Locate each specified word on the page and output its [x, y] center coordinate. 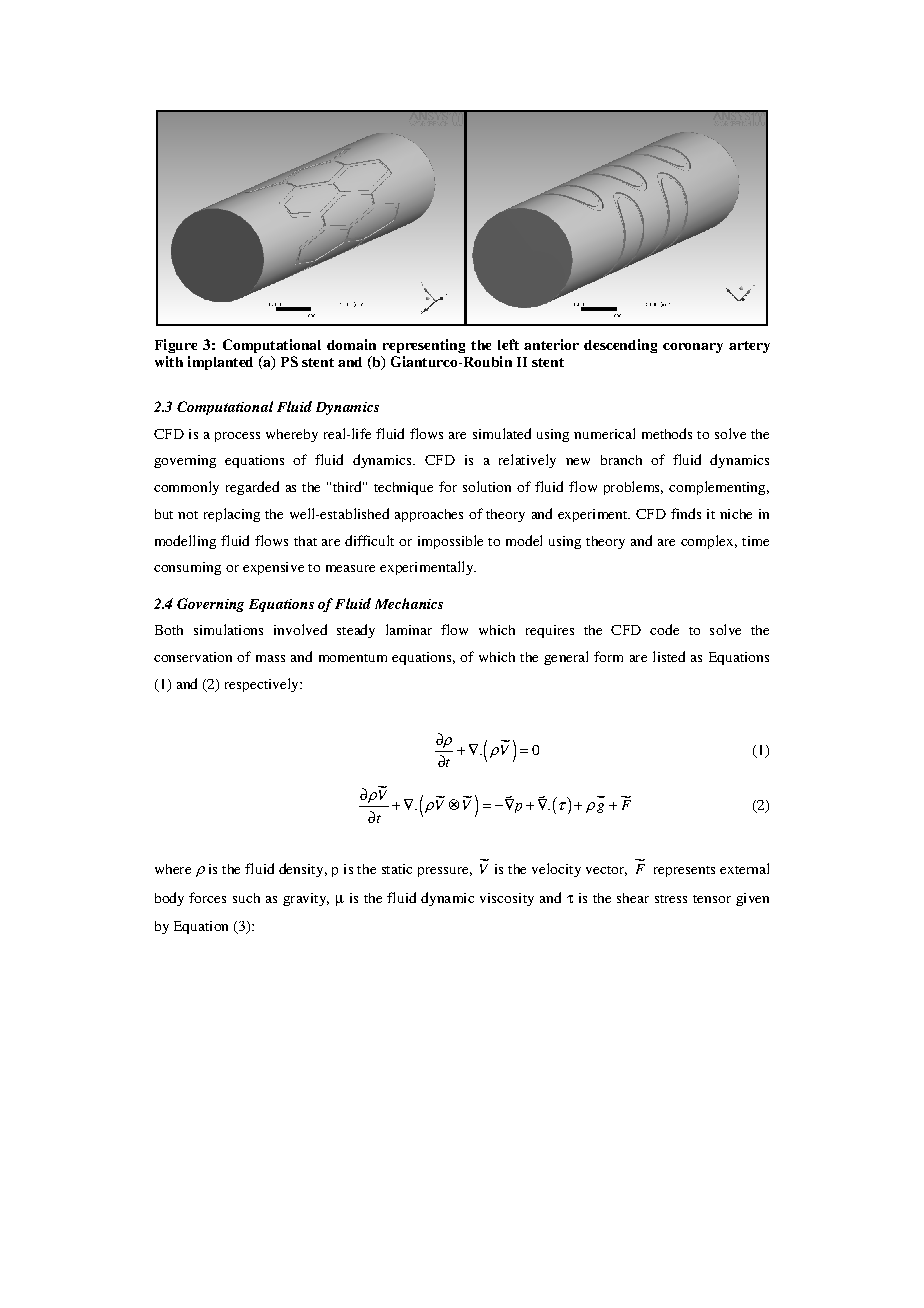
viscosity [507, 899]
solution [487, 486]
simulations [228, 629]
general [566, 658]
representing [424, 346]
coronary [693, 348]
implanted [220, 363]
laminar [409, 629]
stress [671, 899]
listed [669, 656]
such [246, 898]
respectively [263, 685]
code [664, 629]
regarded [252, 488]
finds [686, 513]
